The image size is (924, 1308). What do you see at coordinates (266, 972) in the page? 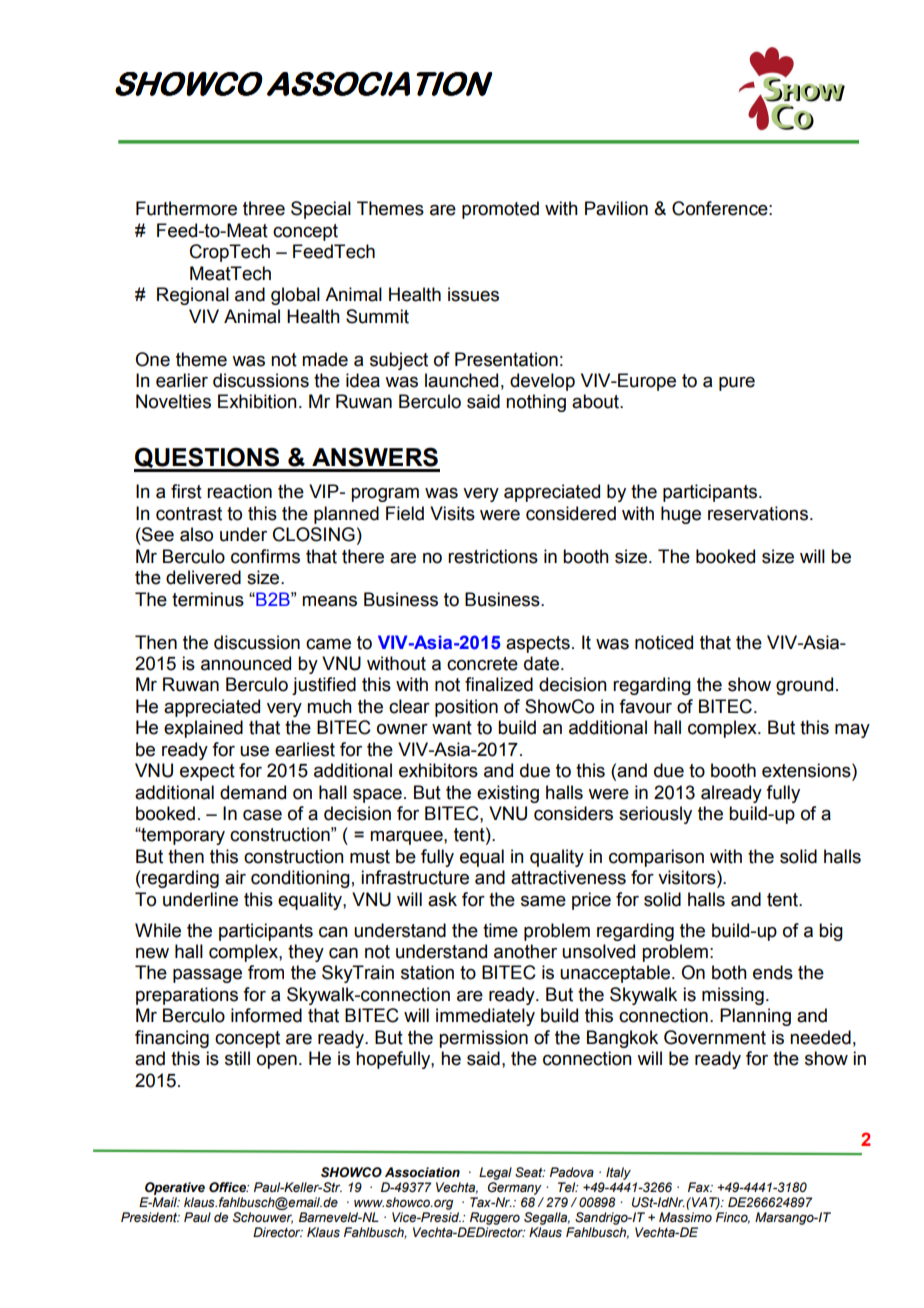
I see `from` at bounding box center [266, 972].
